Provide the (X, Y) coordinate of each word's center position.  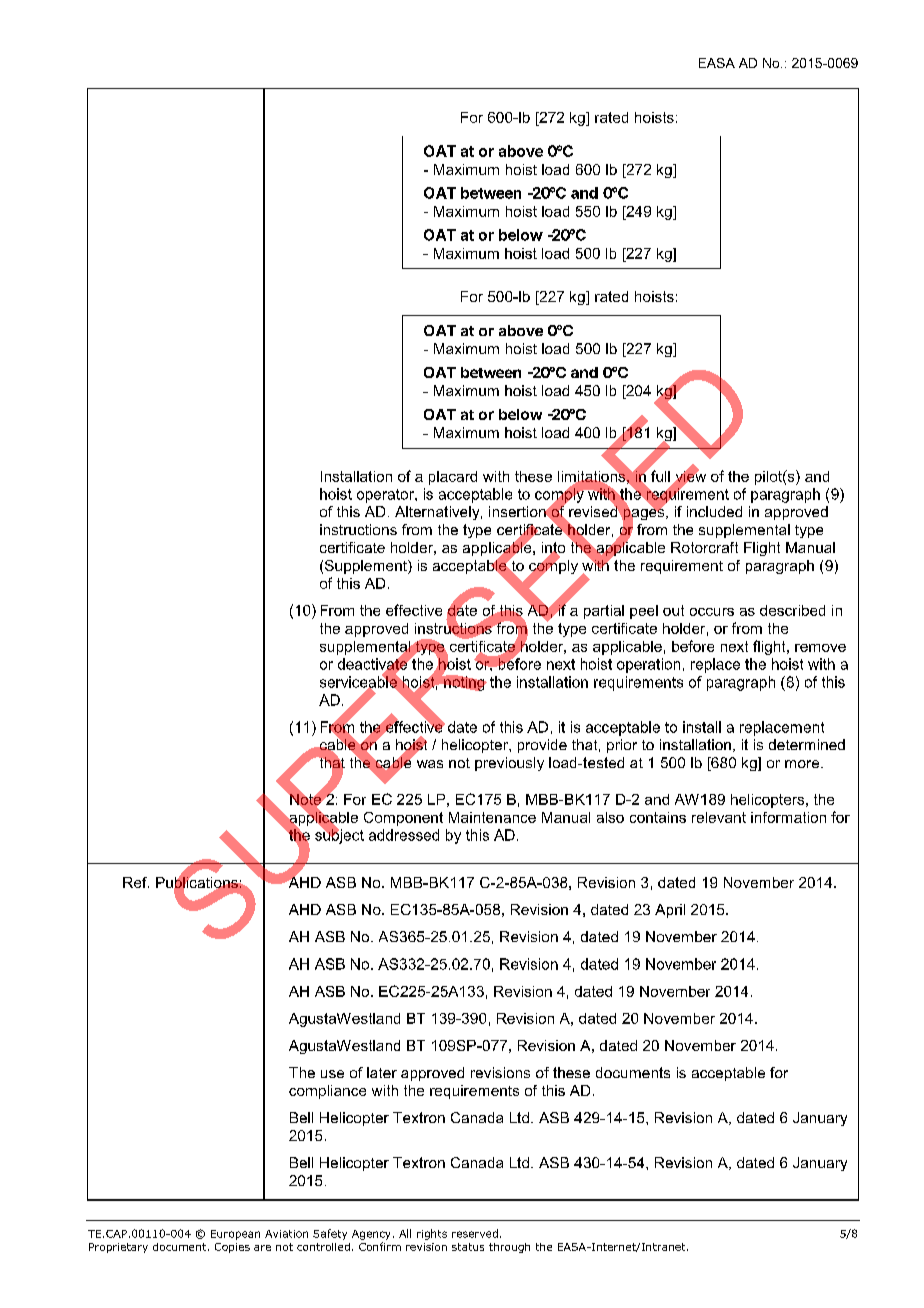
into (553, 549)
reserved (475, 1233)
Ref (136, 882)
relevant (719, 817)
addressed (404, 835)
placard (453, 478)
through (509, 1248)
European (235, 1235)
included (714, 511)
